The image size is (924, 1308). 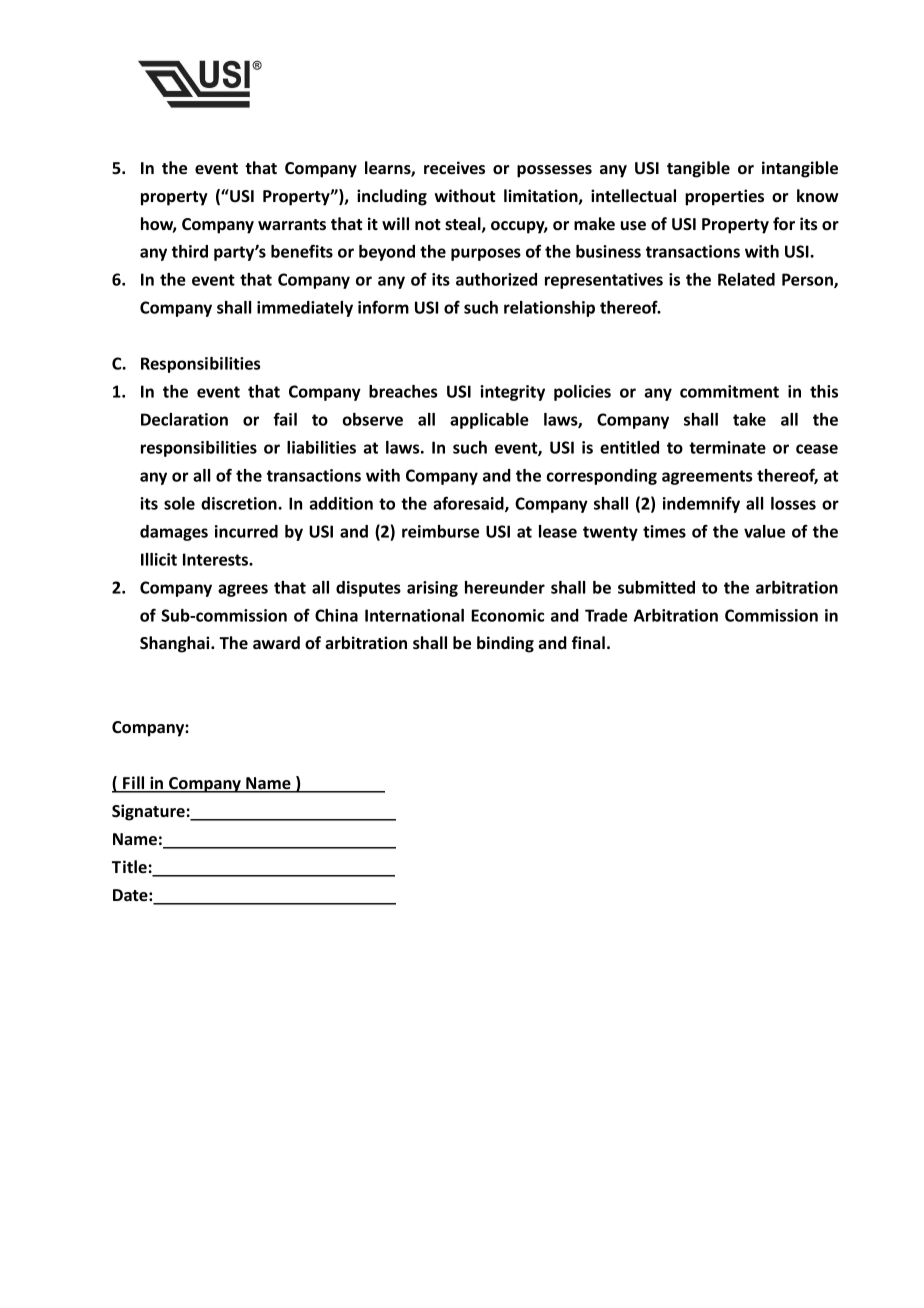 I want to click on properties, so click(x=724, y=197).
